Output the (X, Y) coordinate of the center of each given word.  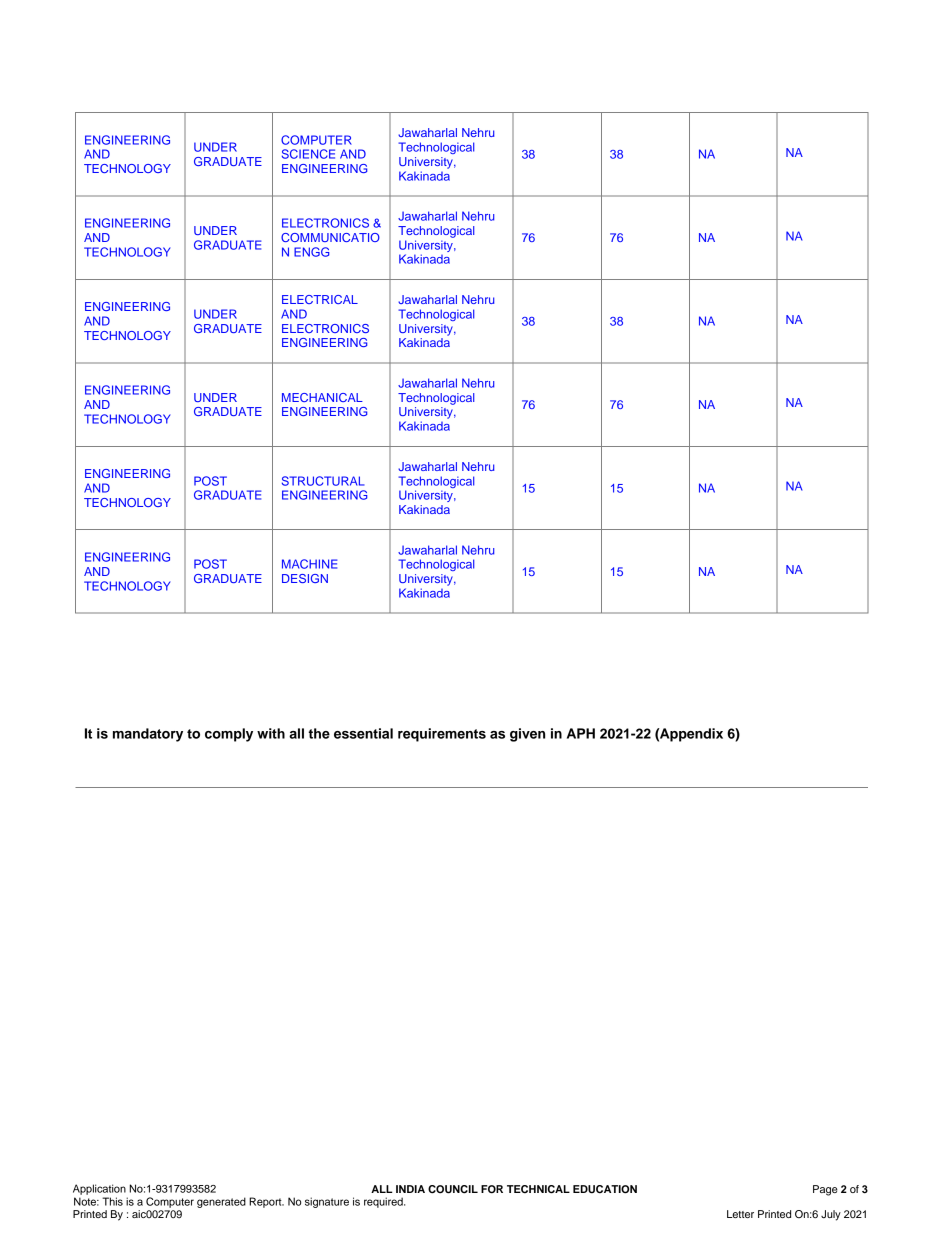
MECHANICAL (322, 397)
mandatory (148, 735)
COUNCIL (453, 1189)
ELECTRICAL (320, 299)
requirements (442, 735)
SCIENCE (308, 154)
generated (221, 1202)
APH (581, 733)
